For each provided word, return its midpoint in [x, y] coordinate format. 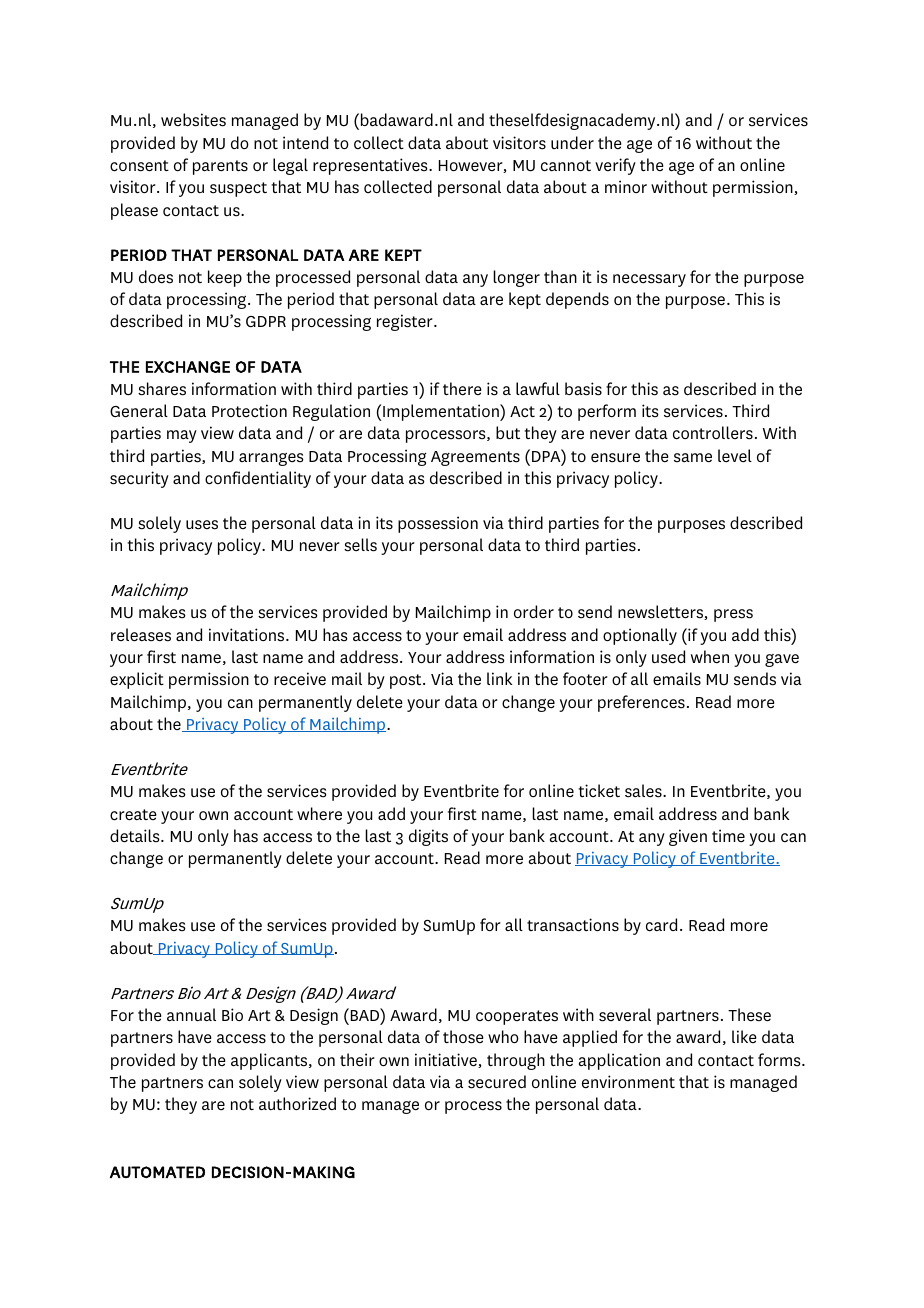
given [688, 837]
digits [428, 837]
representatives [371, 166]
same [693, 458]
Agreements [475, 458]
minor [626, 186]
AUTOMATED [157, 1172]
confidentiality [258, 479]
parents [220, 167]
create [133, 815]
